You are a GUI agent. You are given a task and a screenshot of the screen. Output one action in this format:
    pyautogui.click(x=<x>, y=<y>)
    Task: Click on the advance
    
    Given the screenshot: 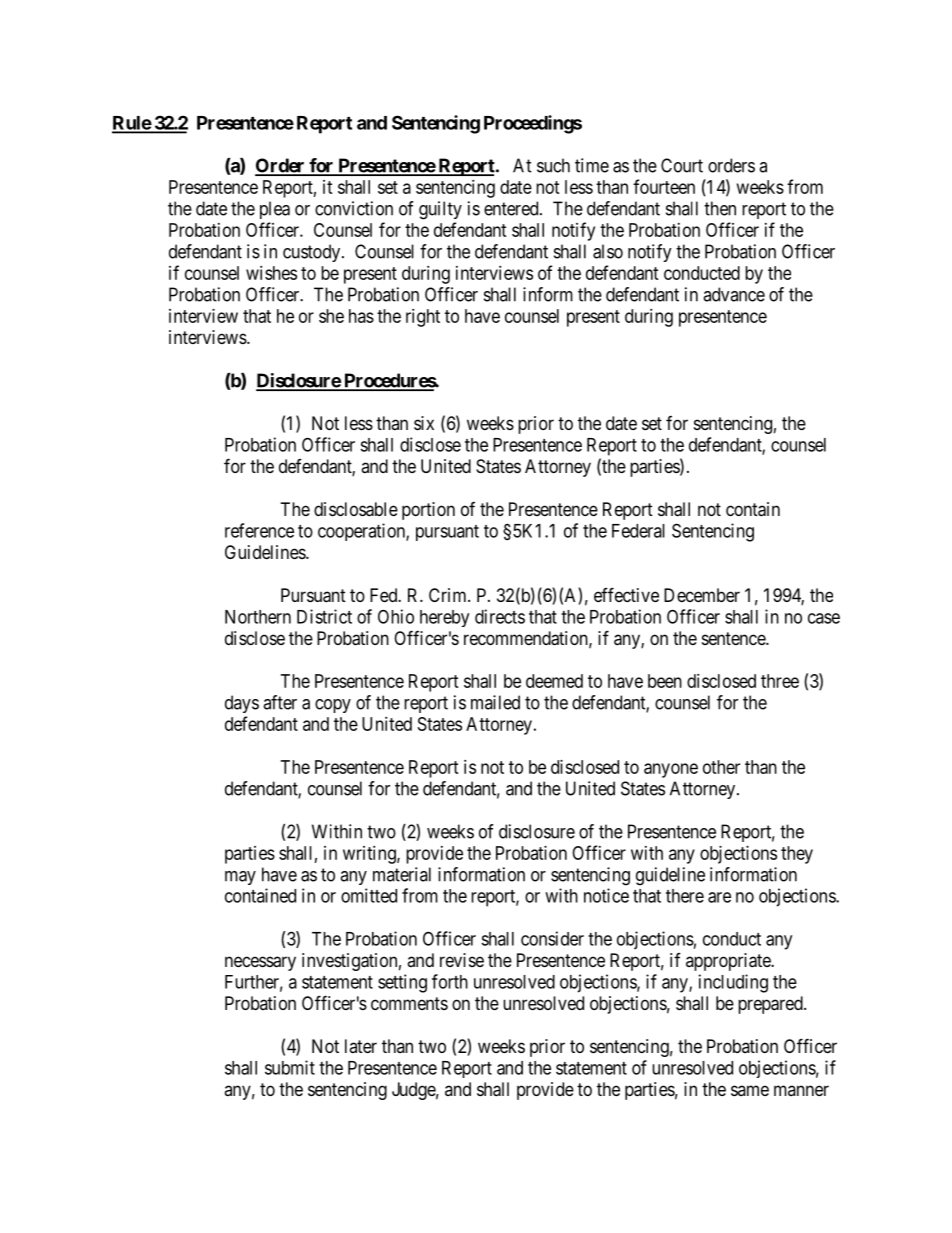 What is the action you would take?
    pyautogui.click(x=734, y=294)
